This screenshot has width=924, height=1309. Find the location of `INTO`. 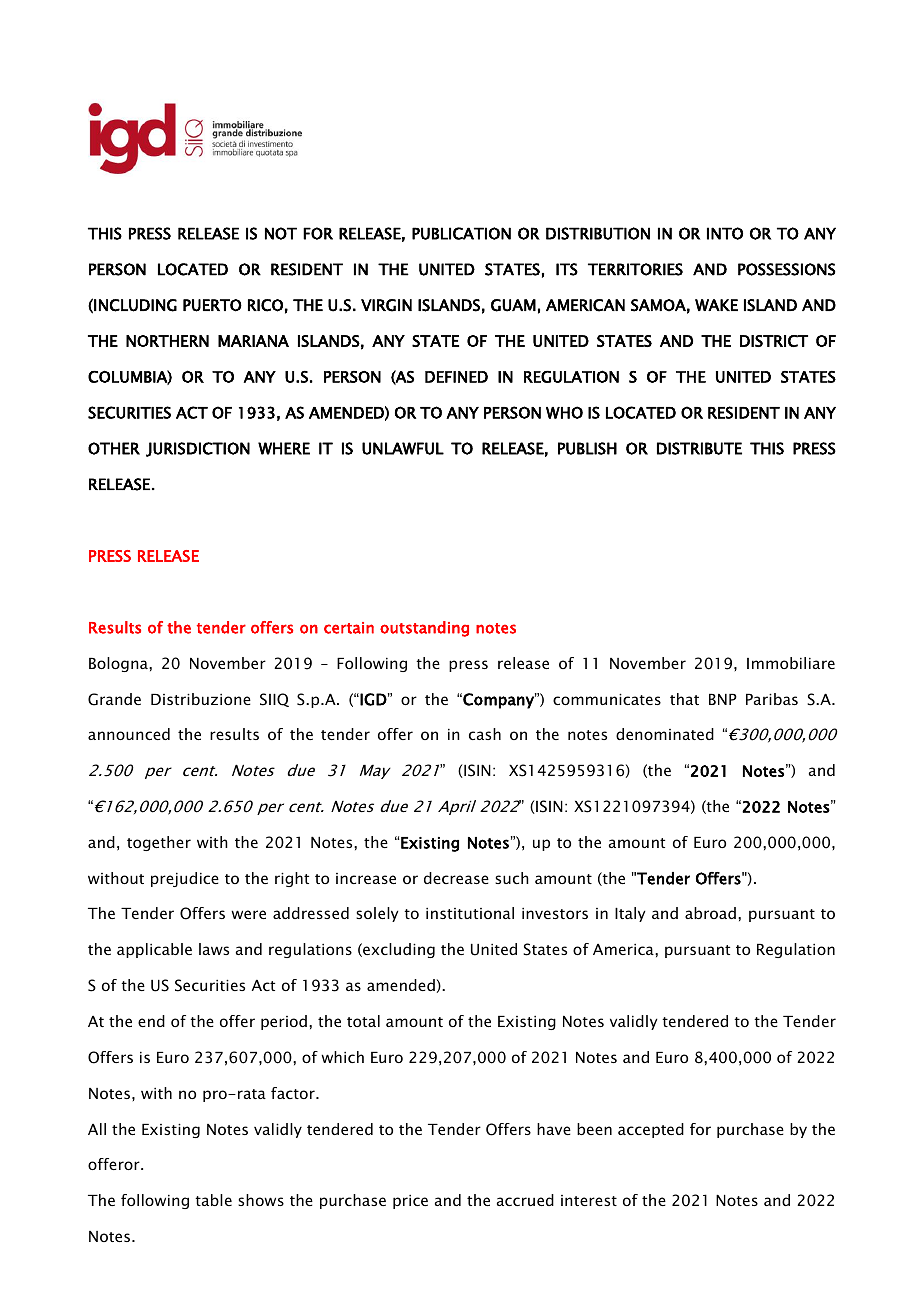

INTO is located at coordinates (725, 233).
